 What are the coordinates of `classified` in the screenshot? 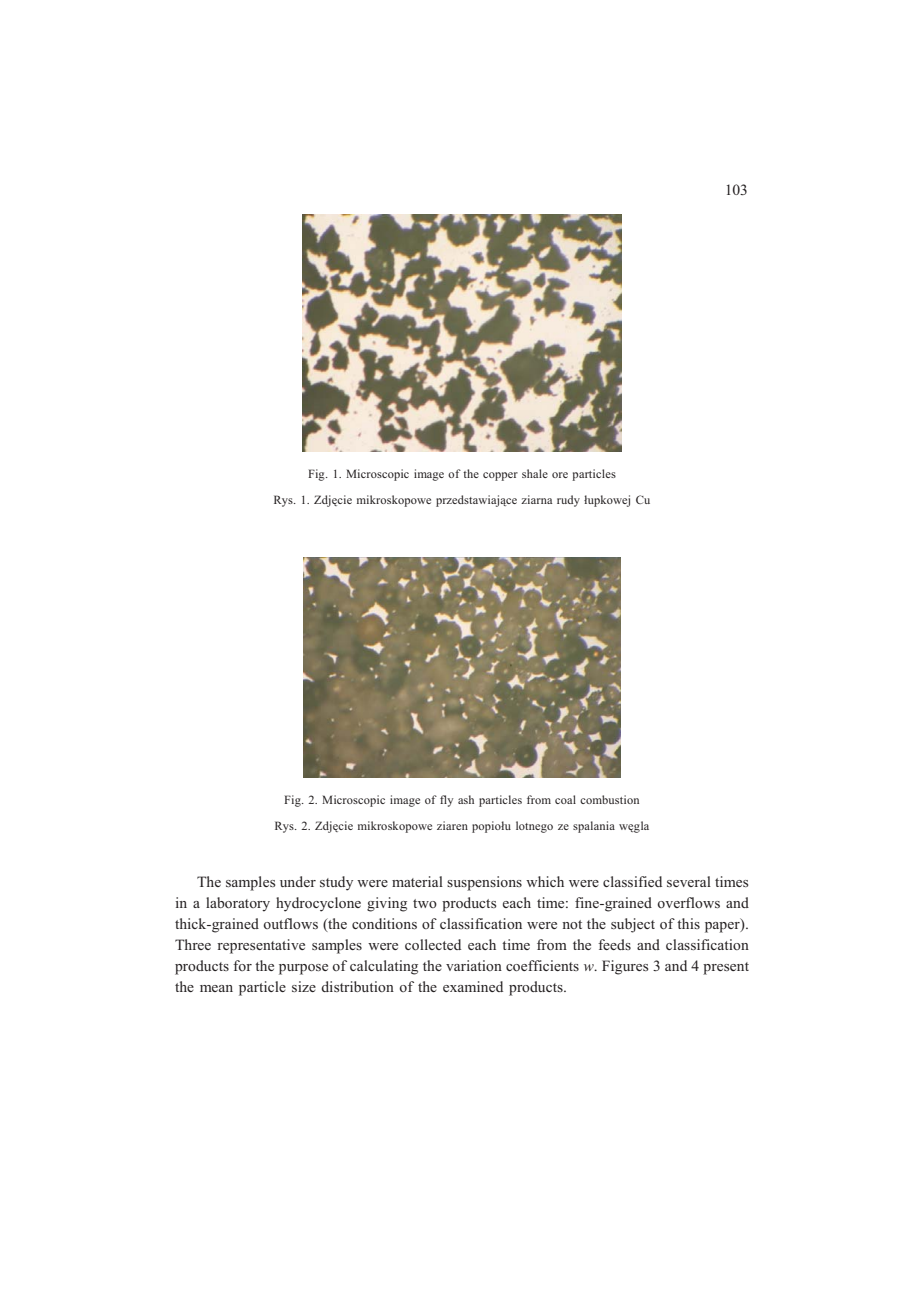 It's located at (632, 881).
